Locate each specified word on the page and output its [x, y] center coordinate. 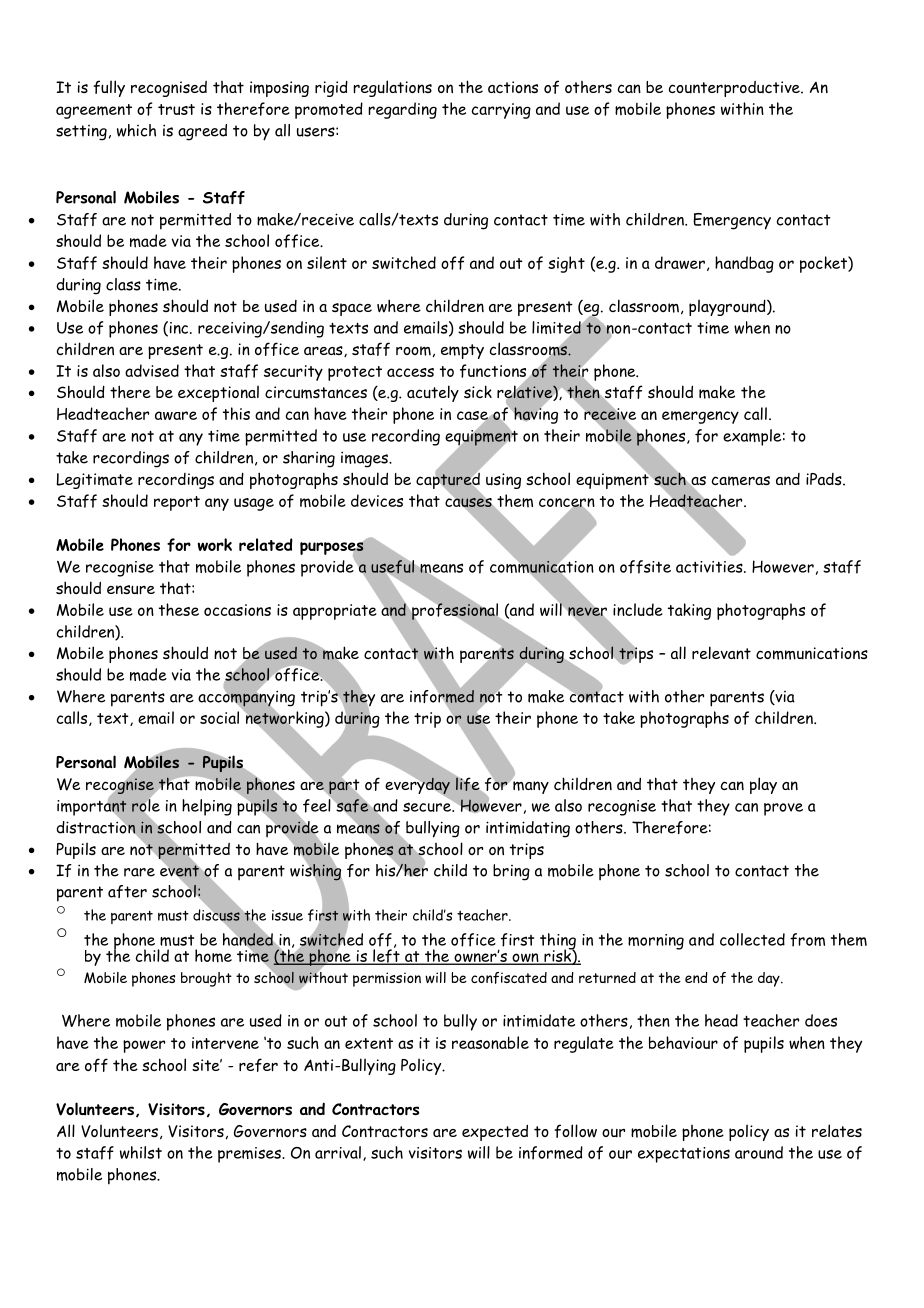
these [179, 609]
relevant [721, 652]
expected [495, 1132]
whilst [141, 1152]
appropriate [335, 612]
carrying [501, 111]
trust [176, 109]
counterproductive [735, 89]
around [759, 1152]
